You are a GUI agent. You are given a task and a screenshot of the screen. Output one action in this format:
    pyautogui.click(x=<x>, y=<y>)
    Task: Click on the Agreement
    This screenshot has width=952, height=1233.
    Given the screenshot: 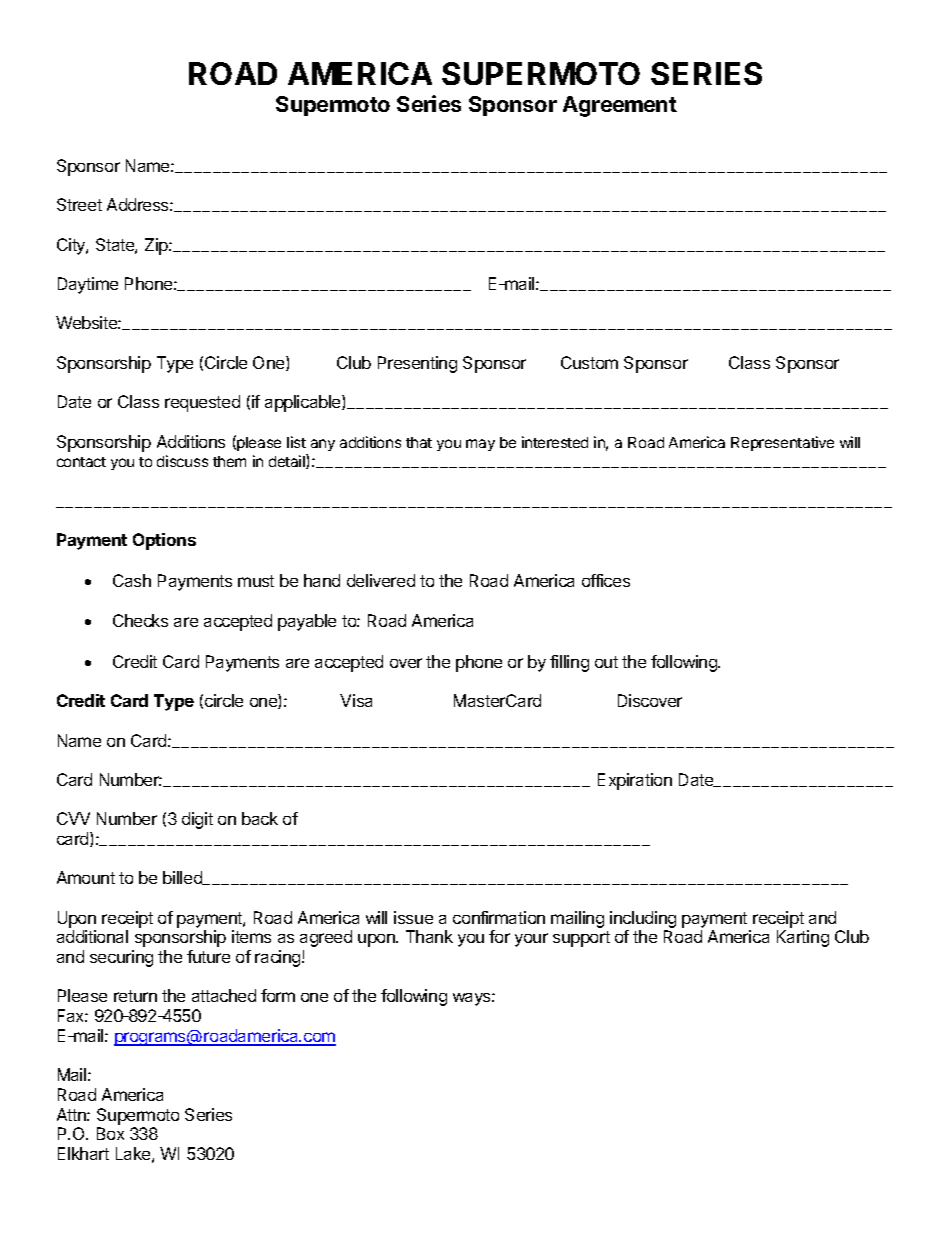 What is the action you would take?
    pyautogui.click(x=620, y=106)
